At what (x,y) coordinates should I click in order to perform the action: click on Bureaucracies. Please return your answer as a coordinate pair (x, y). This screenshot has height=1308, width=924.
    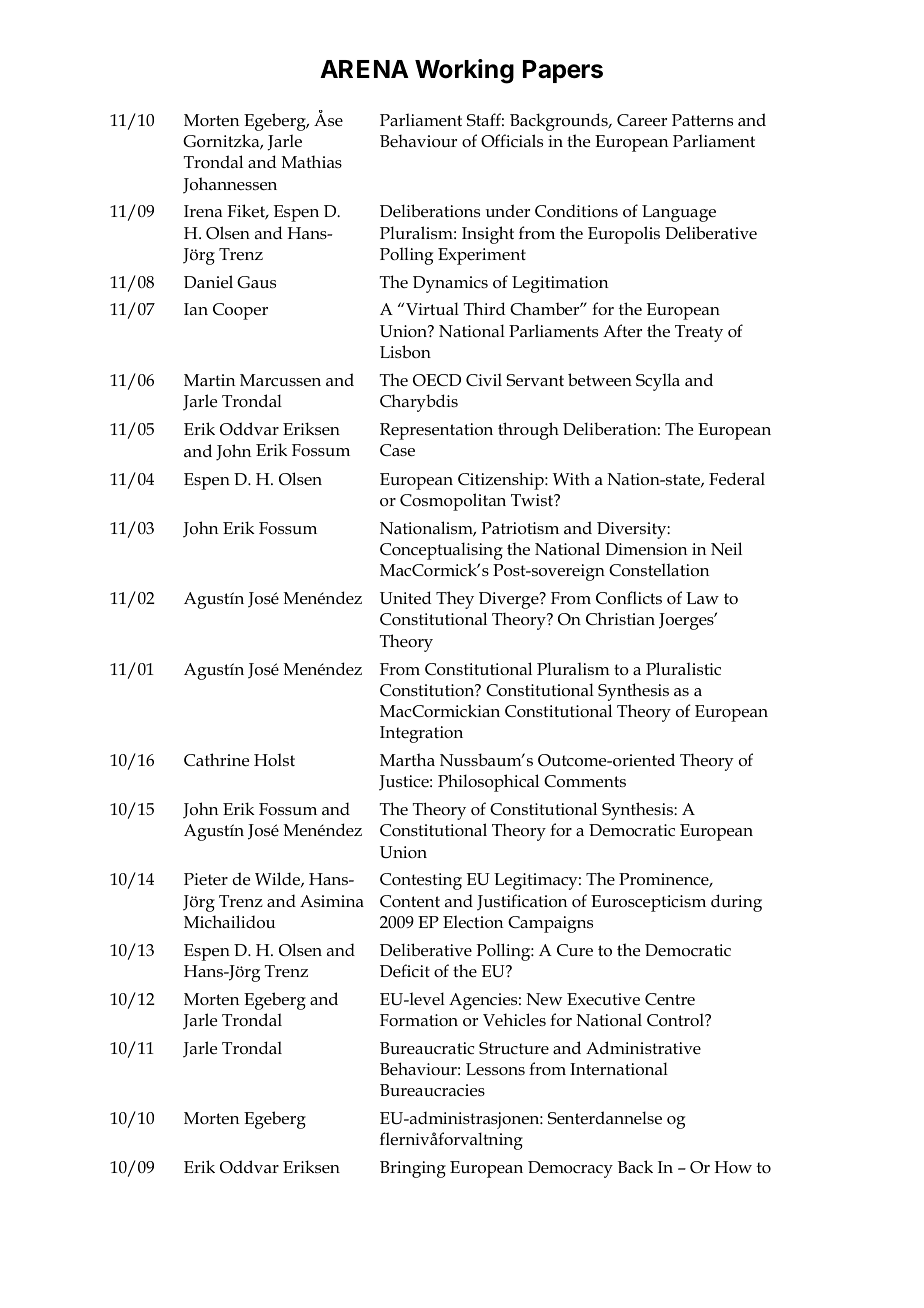
    Looking at the image, I should click on (432, 1090).
